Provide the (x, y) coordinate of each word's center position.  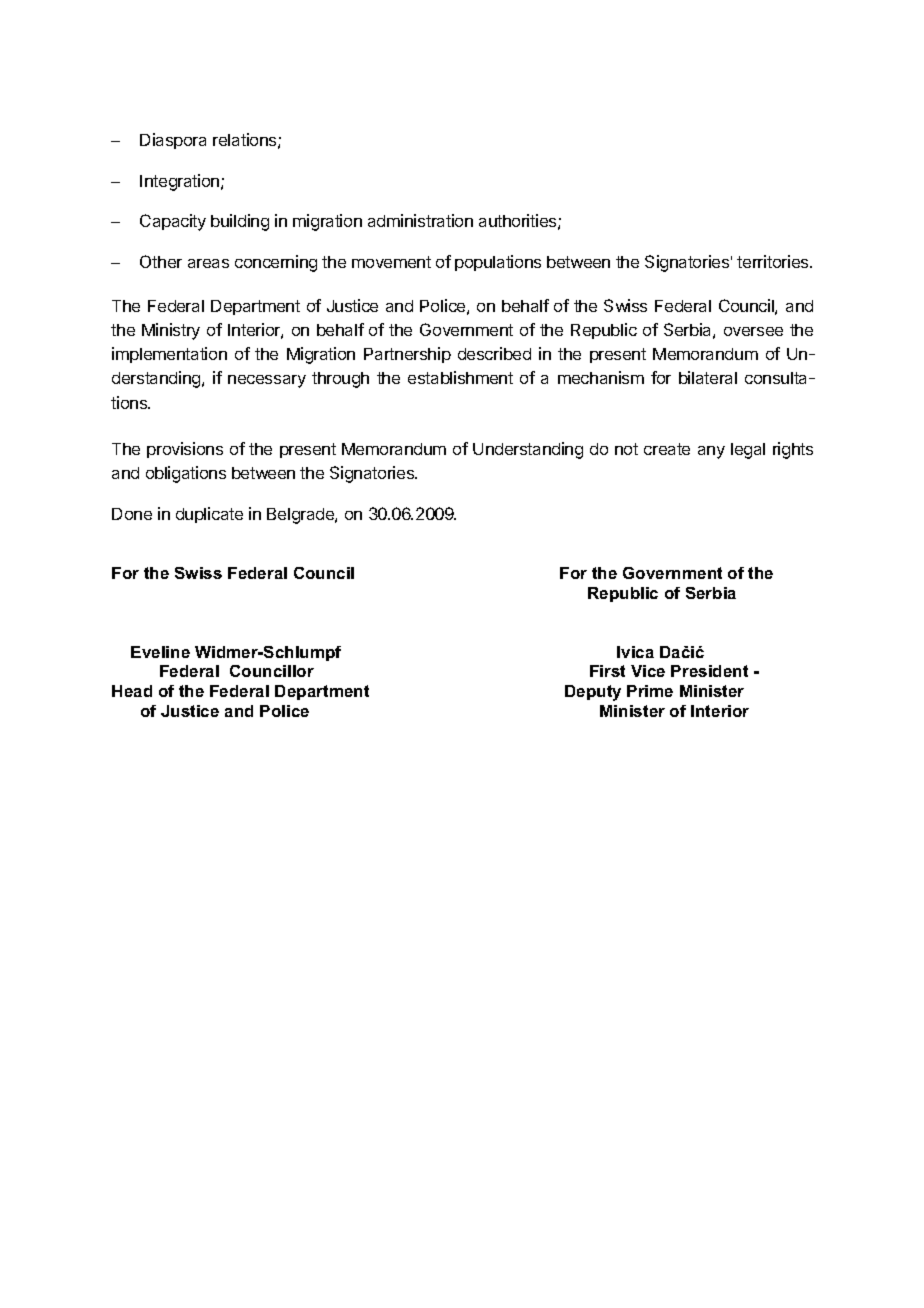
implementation (169, 355)
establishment (460, 377)
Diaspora (173, 141)
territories (774, 261)
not (626, 449)
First (607, 671)
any (711, 452)
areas (208, 263)
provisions (185, 450)
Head (132, 691)
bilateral (708, 377)
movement (391, 262)
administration (420, 220)
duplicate (209, 515)
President (709, 671)
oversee (753, 331)
